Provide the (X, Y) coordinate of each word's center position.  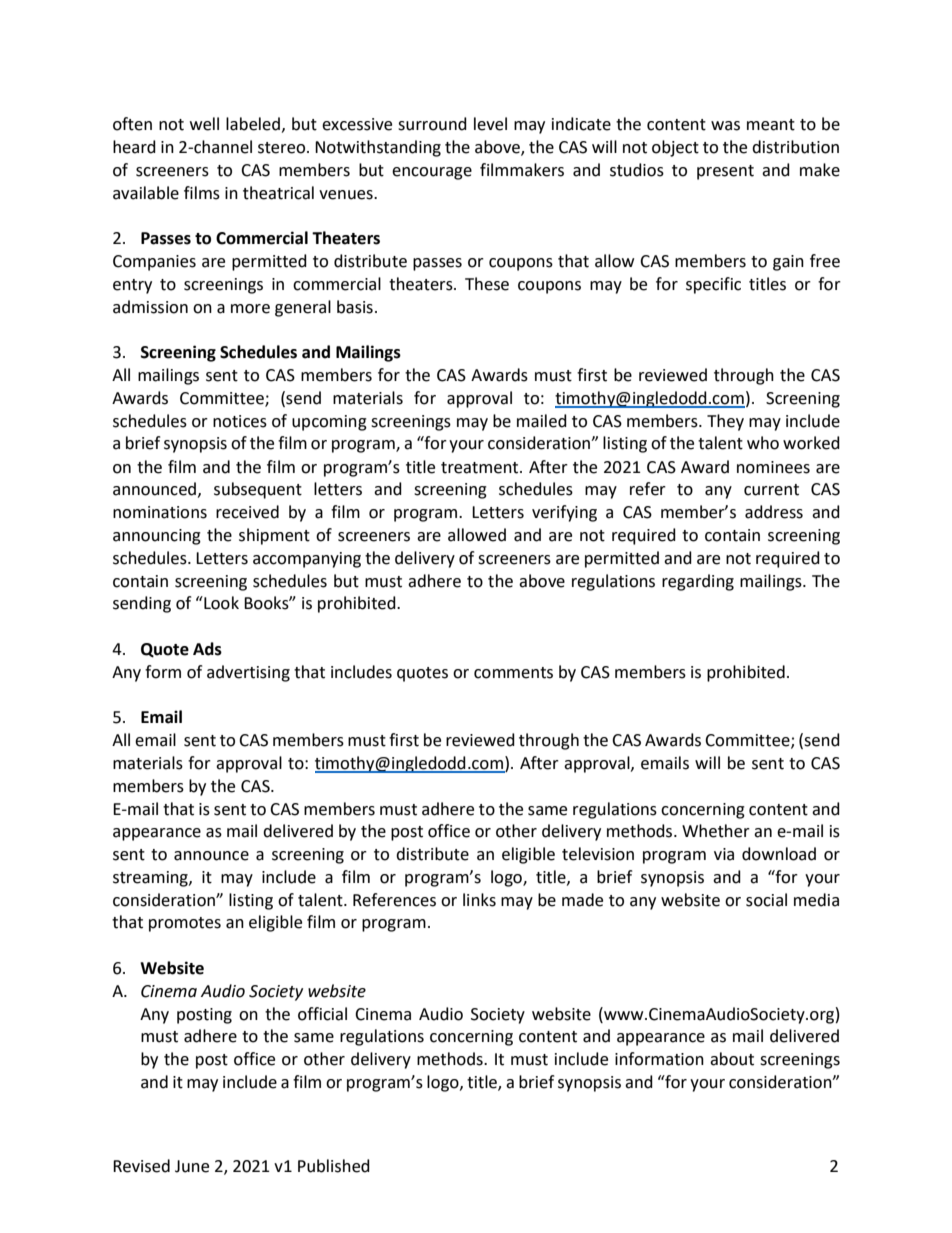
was (725, 126)
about (732, 1059)
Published (334, 1166)
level (490, 124)
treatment (481, 468)
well (204, 124)
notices (240, 421)
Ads (207, 649)
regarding (698, 582)
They (725, 422)
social (766, 900)
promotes (185, 924)
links (479, 900)
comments (513, 673)
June (192, 1166)
